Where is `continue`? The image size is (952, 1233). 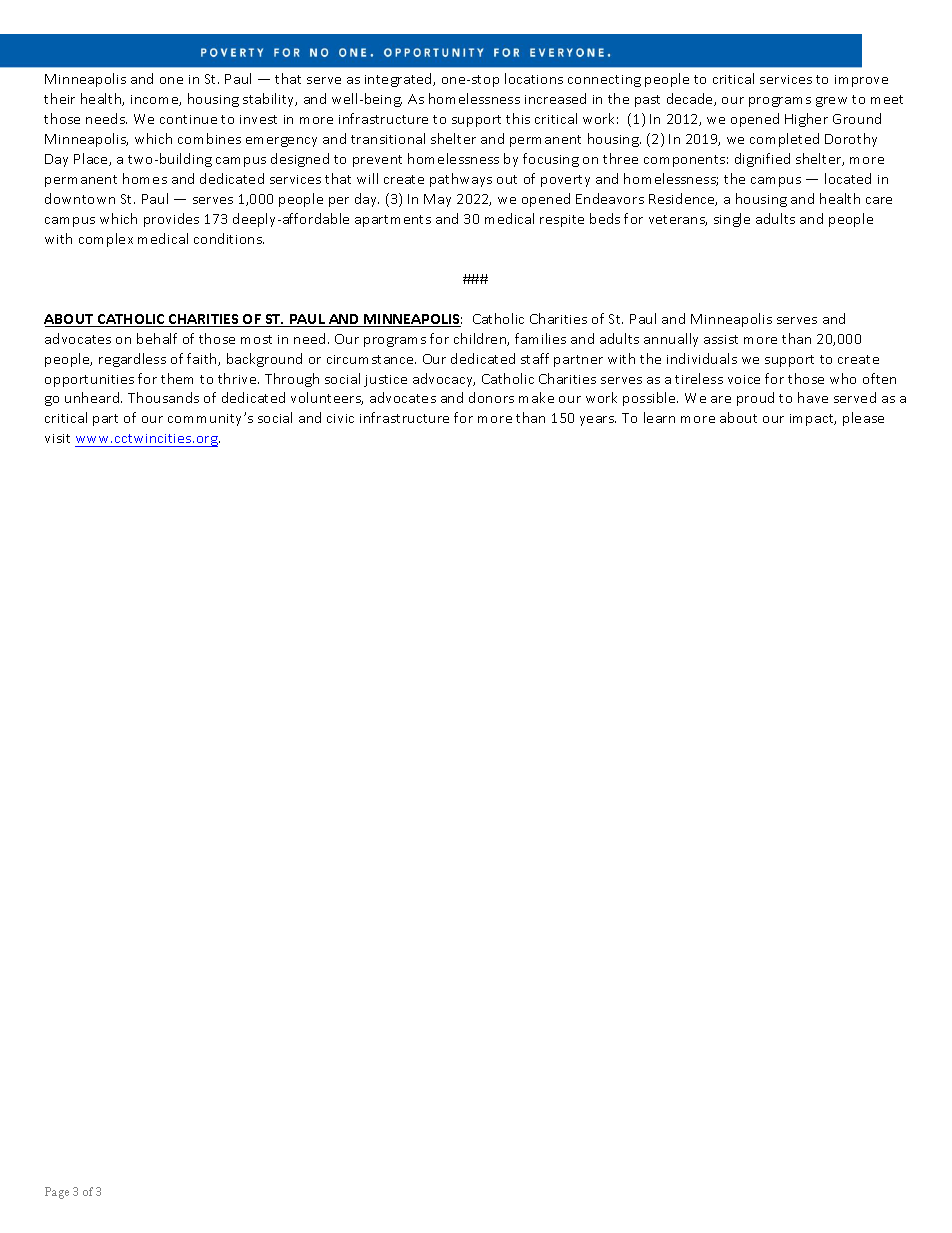
continue is located at coordinates (188, 119).
